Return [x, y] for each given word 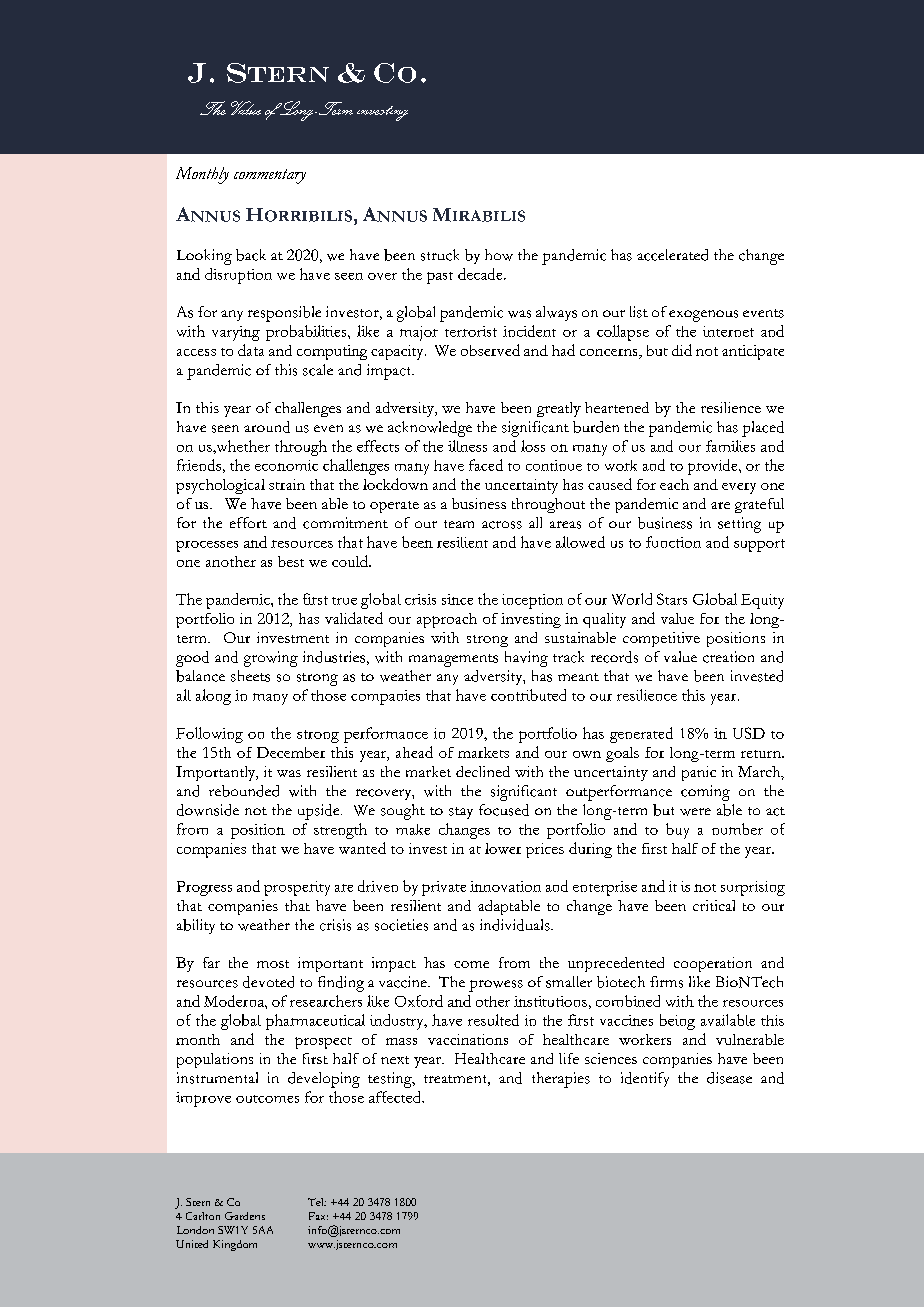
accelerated [672, 255]
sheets [250, 676]
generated [641, 735]
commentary [270, 176]
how [499, 255]
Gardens [245, 1216]
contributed [528, 695]
